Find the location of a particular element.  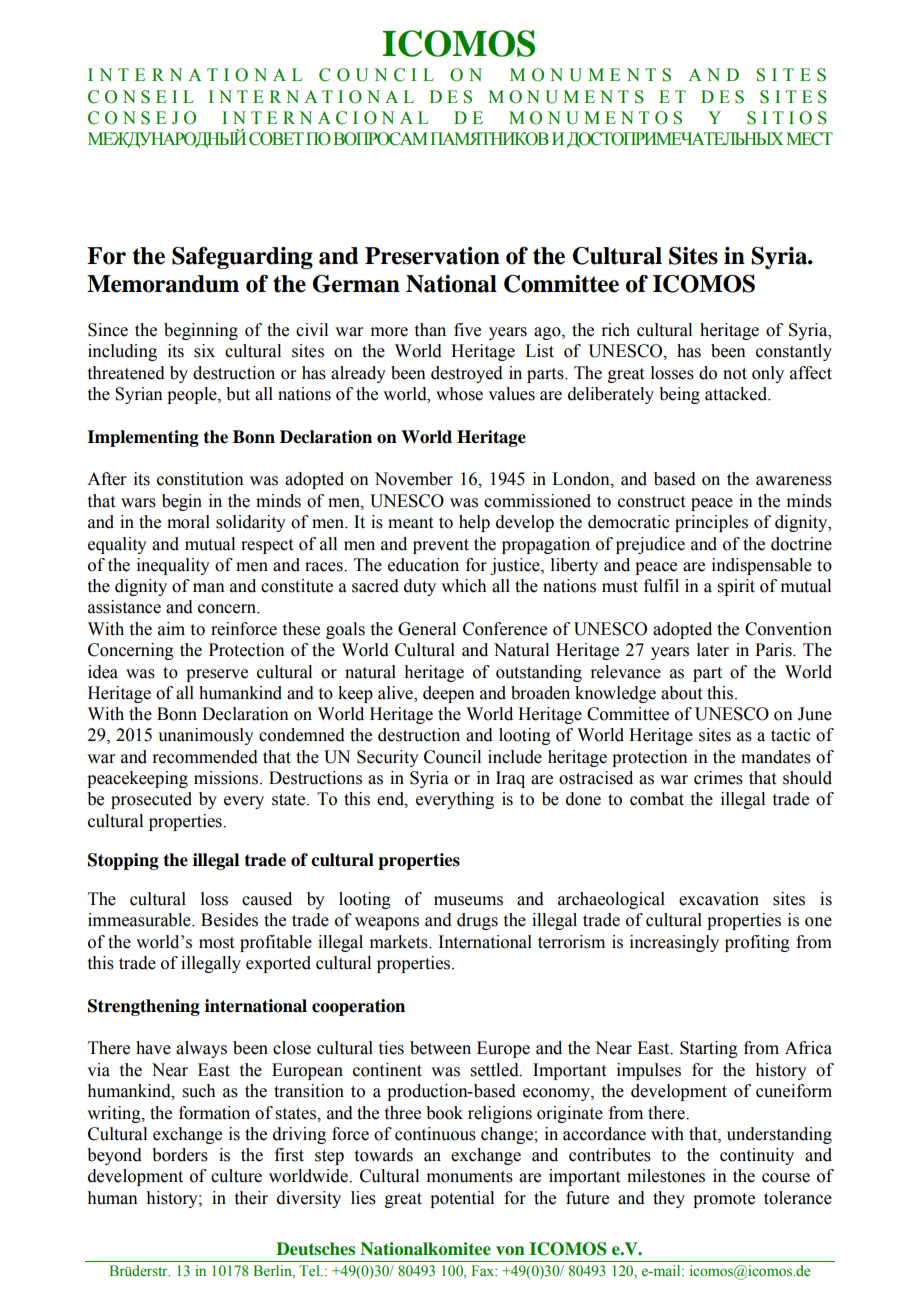

Iraq is located at coordinates (510, 779).
